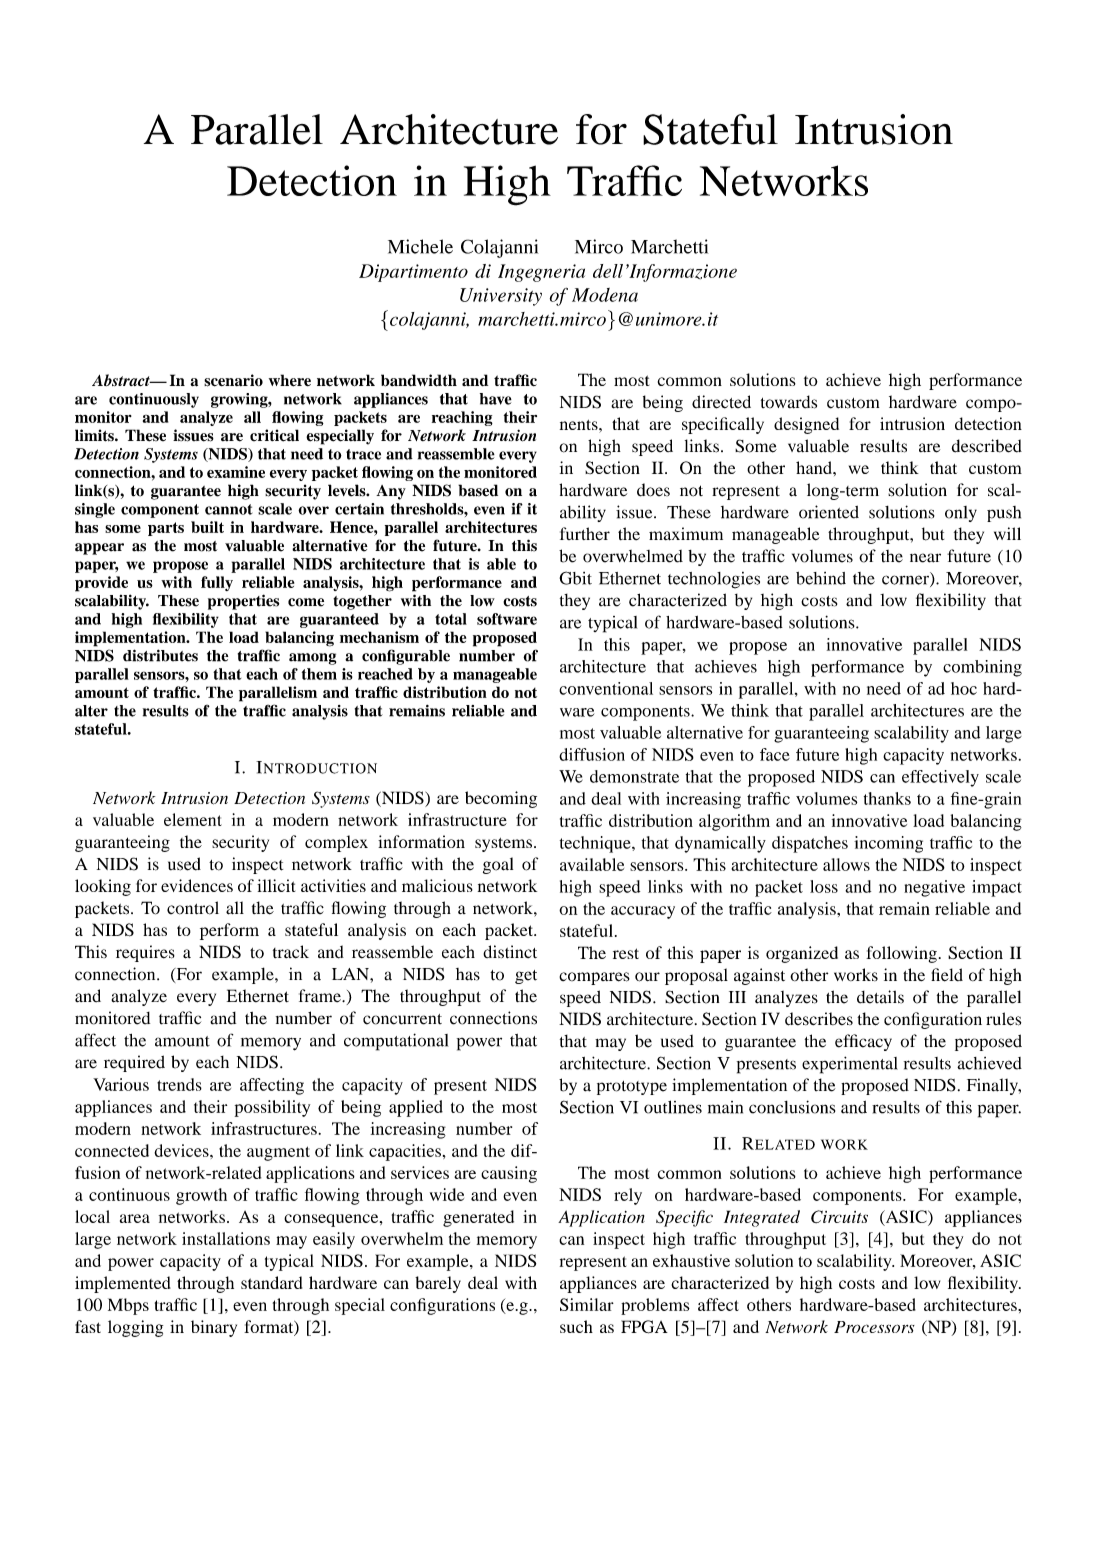 This screenshot has width=1096, height=1551. I want to click on evidences, so click(197, 885).
